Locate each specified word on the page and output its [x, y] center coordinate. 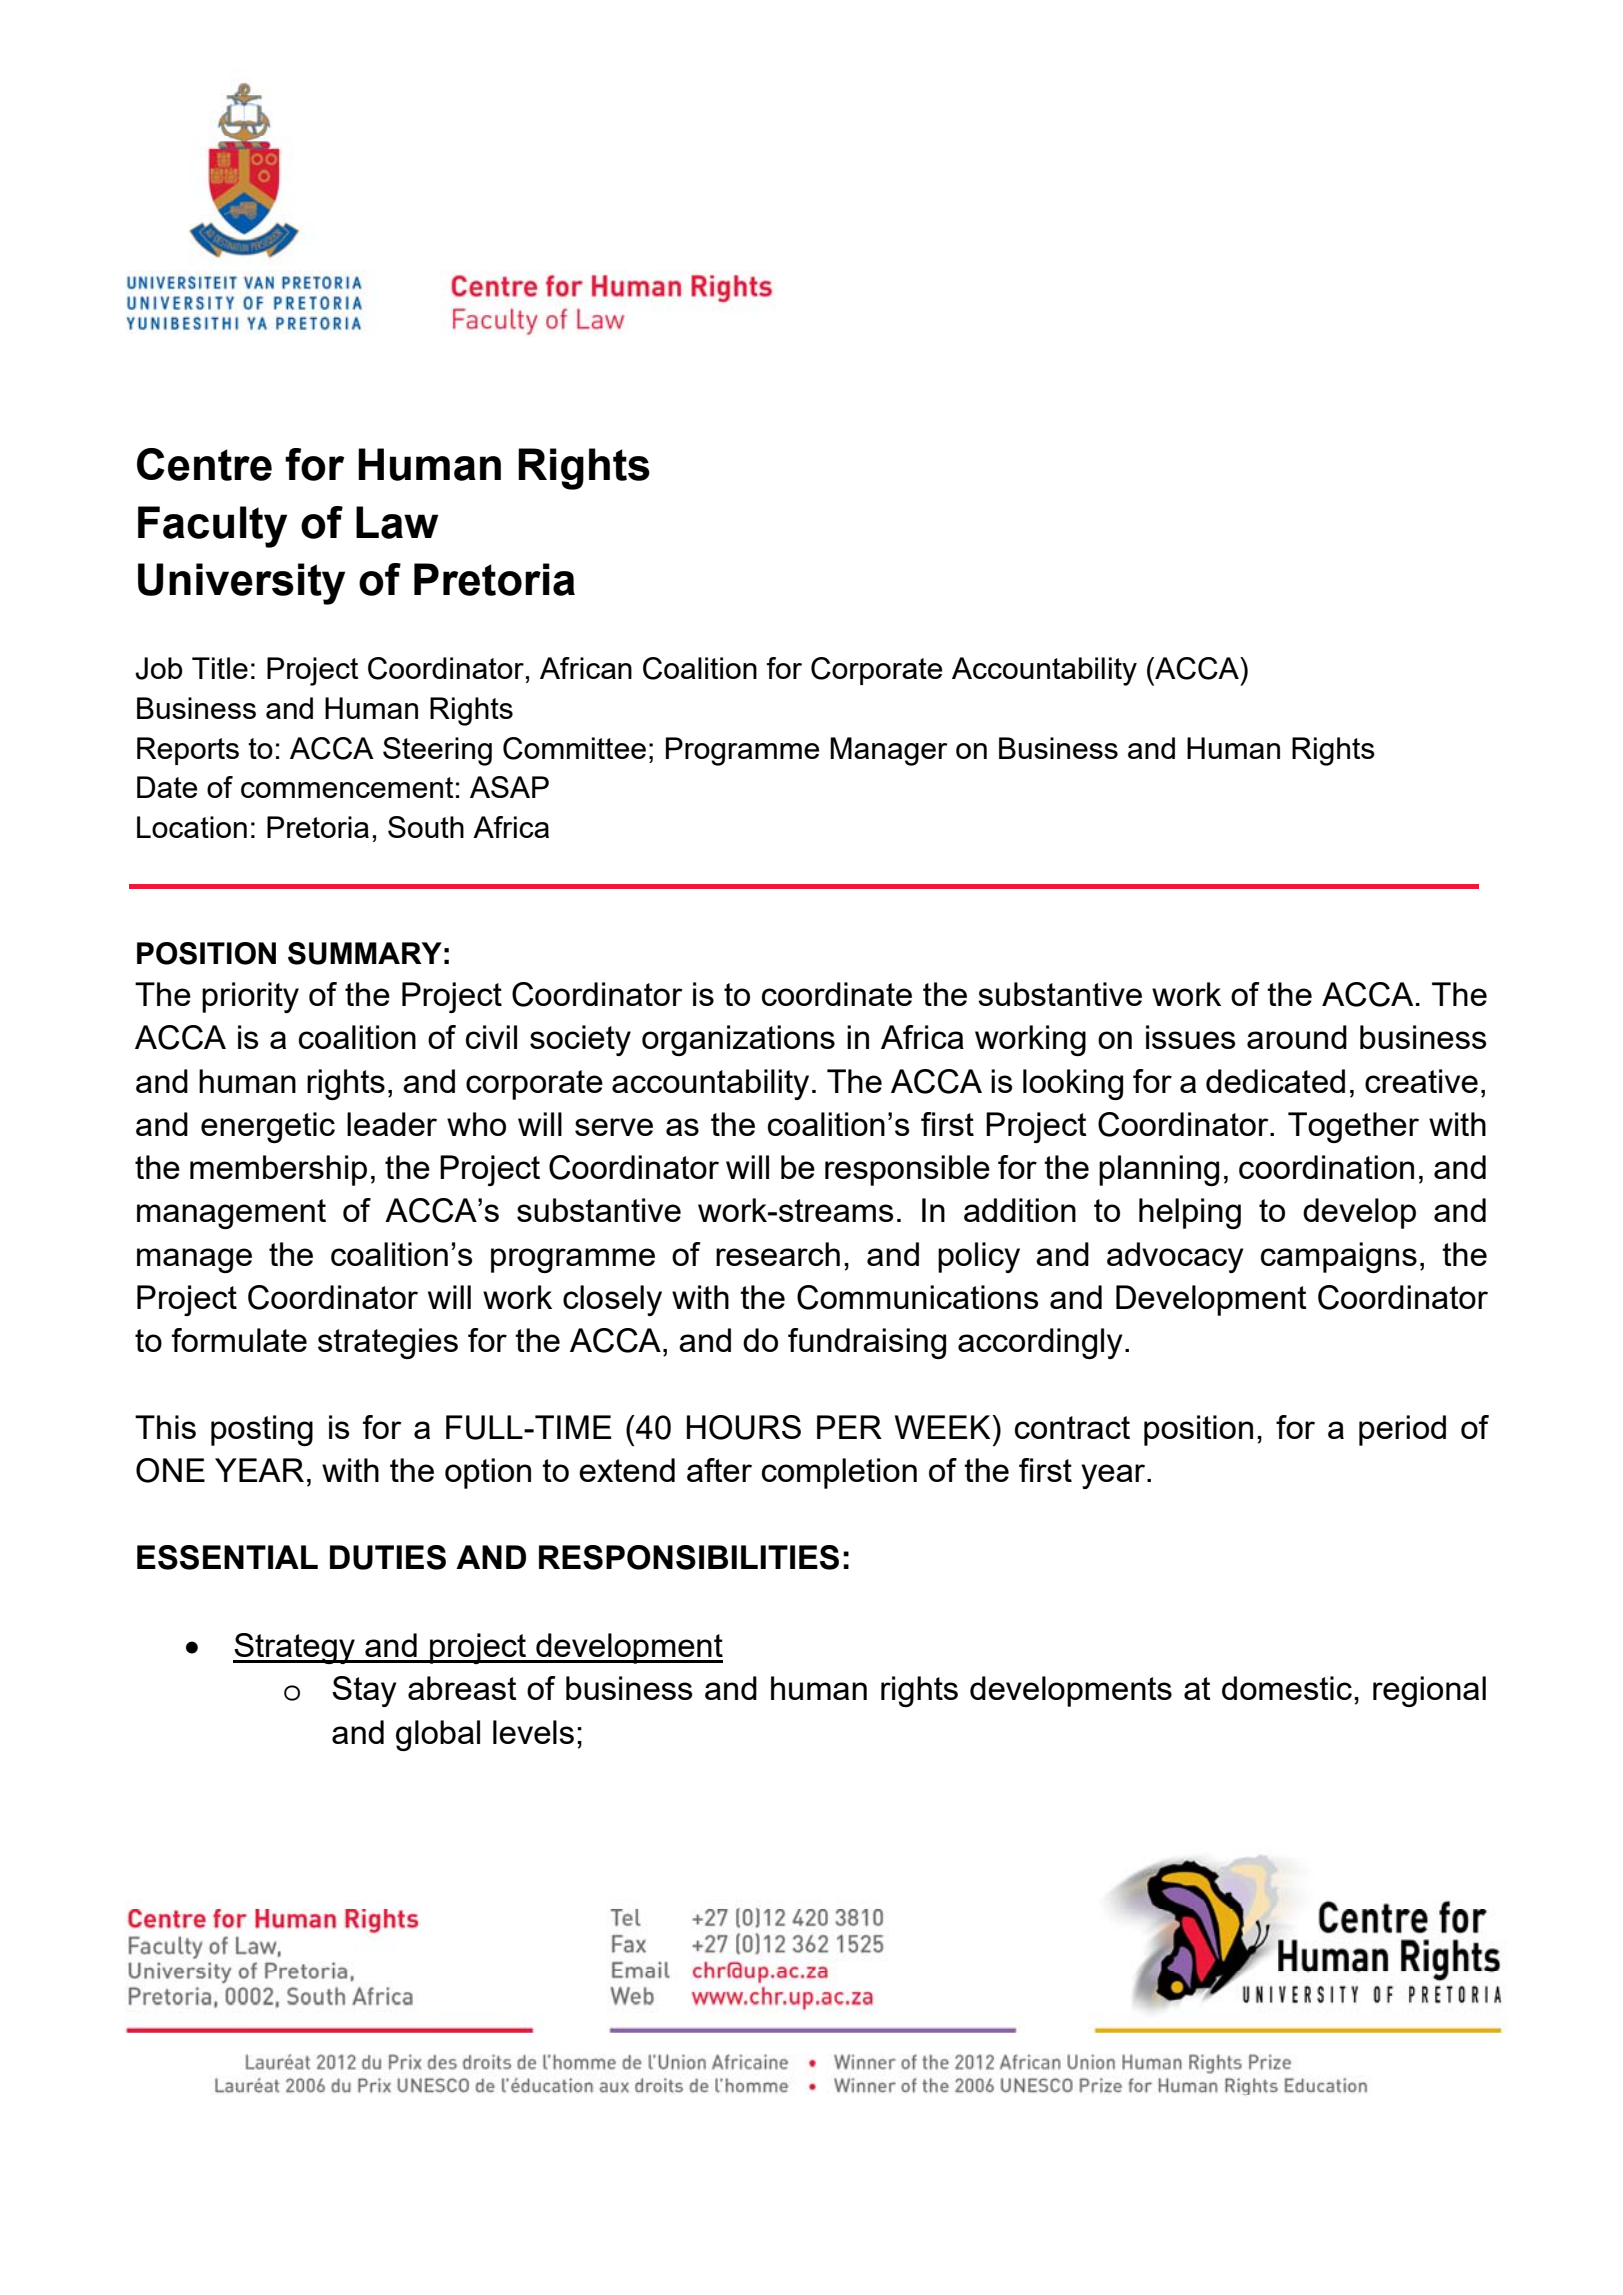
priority [250, 997]
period [1402, 1430]
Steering [437, 751]
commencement [347, 787]
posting [262, 1430]
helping [1190, 1213]
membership [278, 1170]
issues [1191, 1037]
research [778, 1254]
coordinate [837, 994]
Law [397, 522]
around [1297, 1037]
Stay [364, 1691]
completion [839, 1473]
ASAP [509, 787]
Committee [574, 748]
